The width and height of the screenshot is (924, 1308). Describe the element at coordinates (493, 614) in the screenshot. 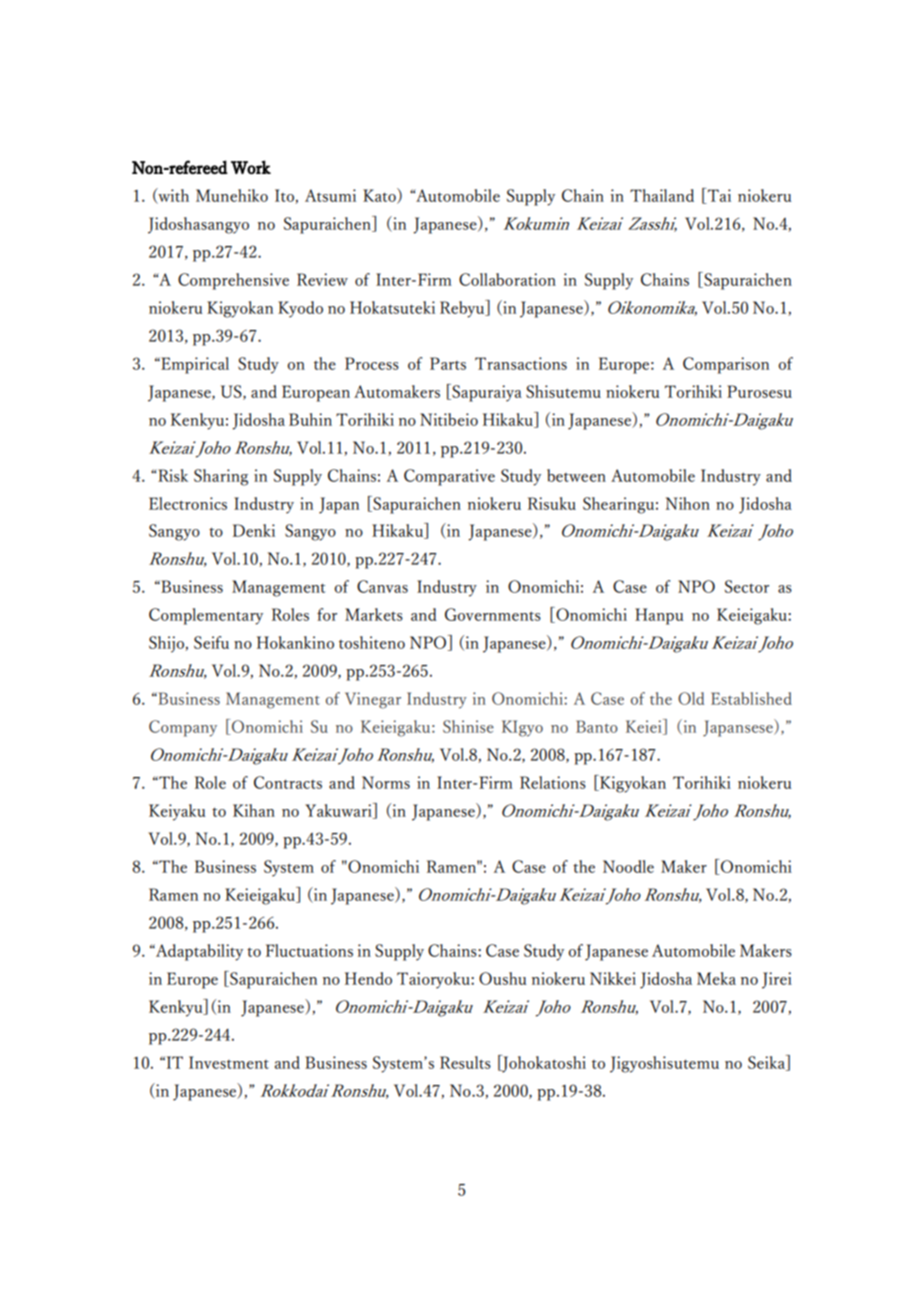

I see `Governments` at that location.
